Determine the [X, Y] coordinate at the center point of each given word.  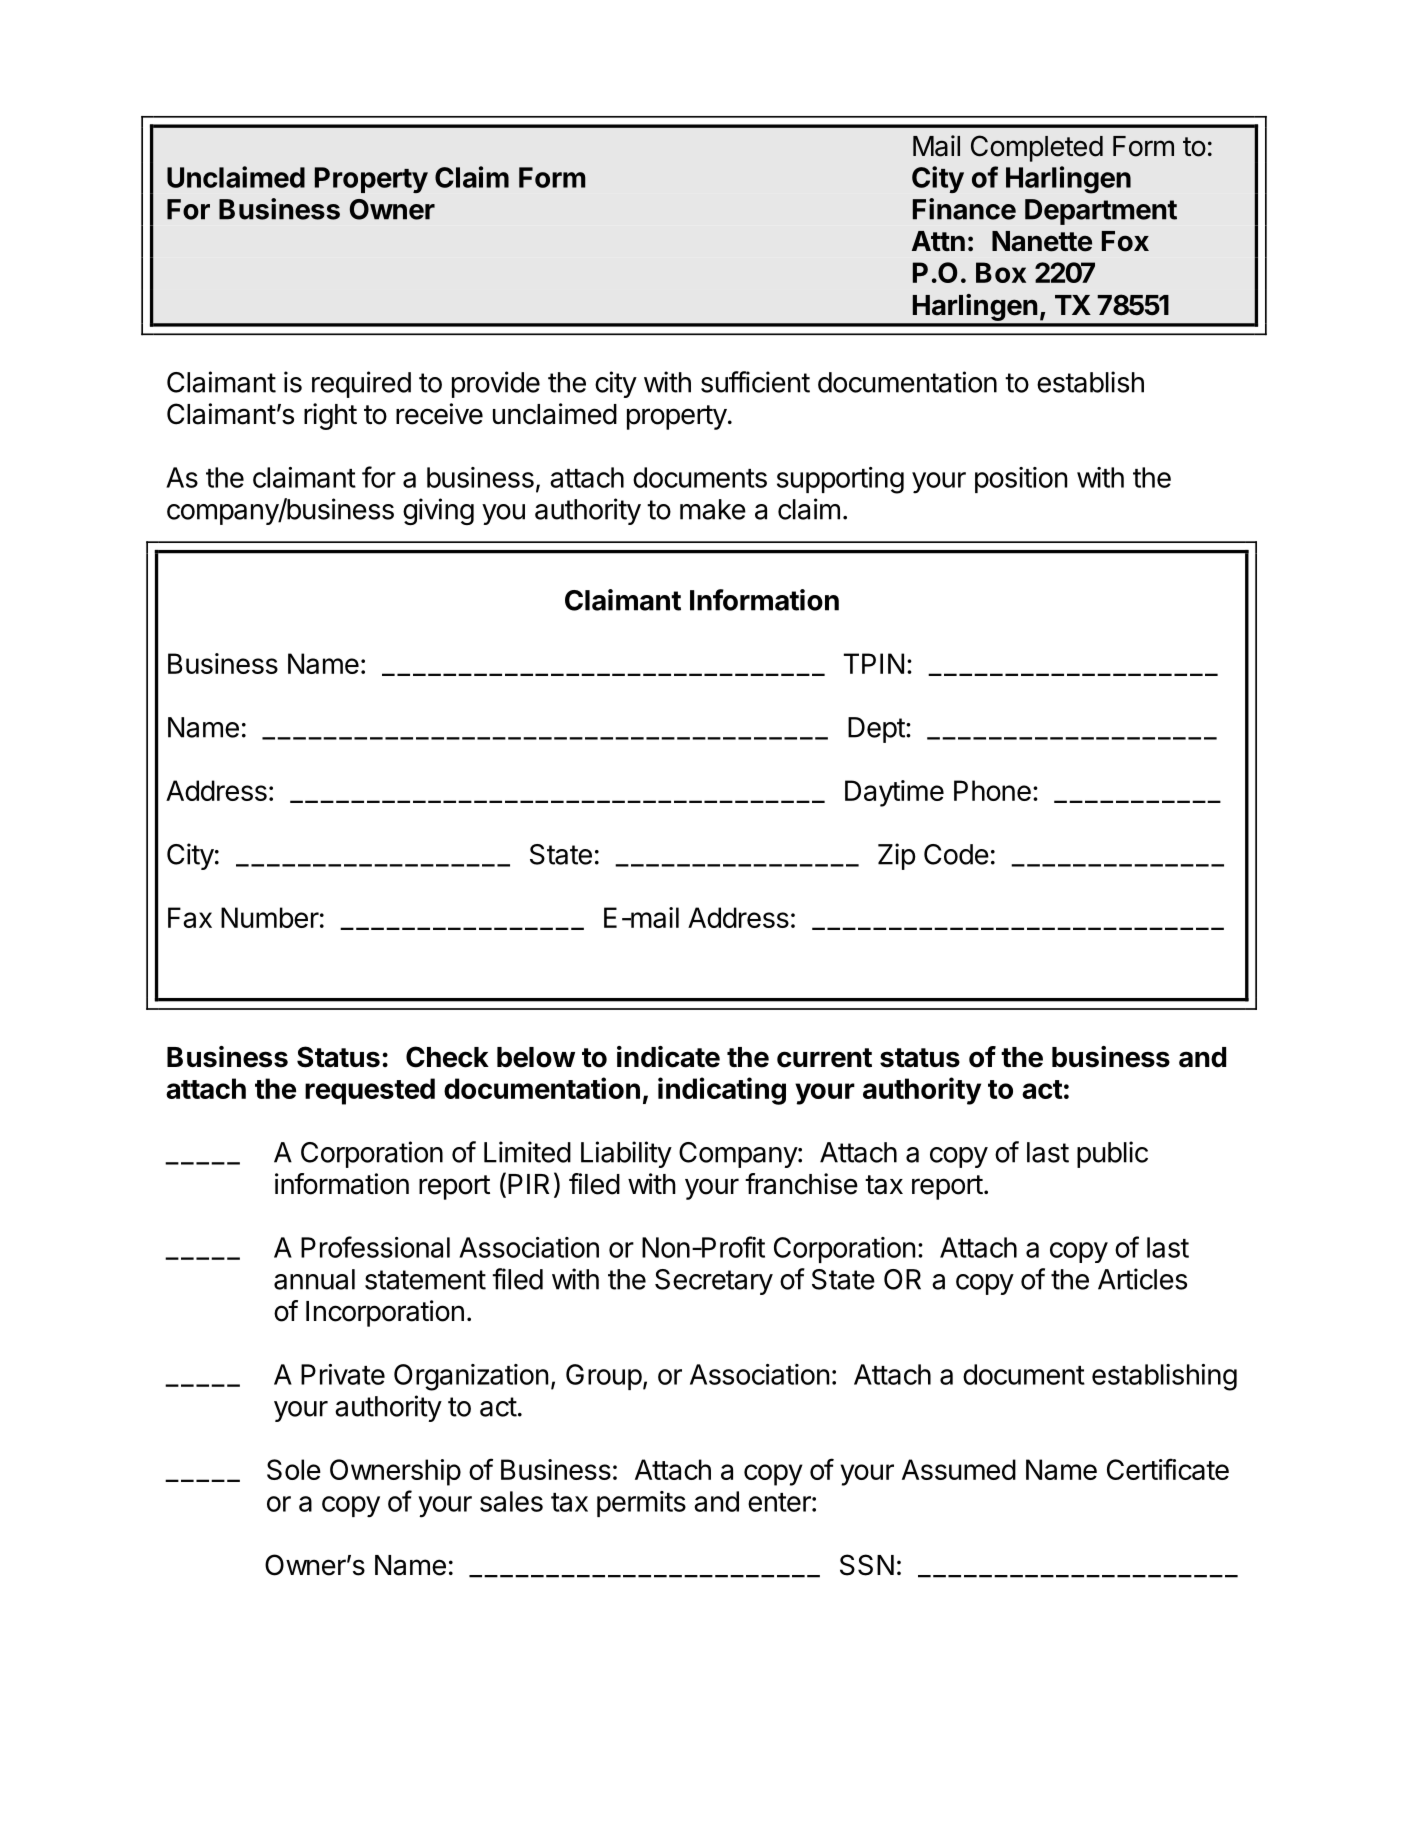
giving [438, 511]
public [1112, 1154]
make [713, 509]
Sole [294, 1469]
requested [370, 1091]
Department [1101, 212]
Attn [938, 241]
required [361, 384]
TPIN [874, 663]
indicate [668, 1057]
